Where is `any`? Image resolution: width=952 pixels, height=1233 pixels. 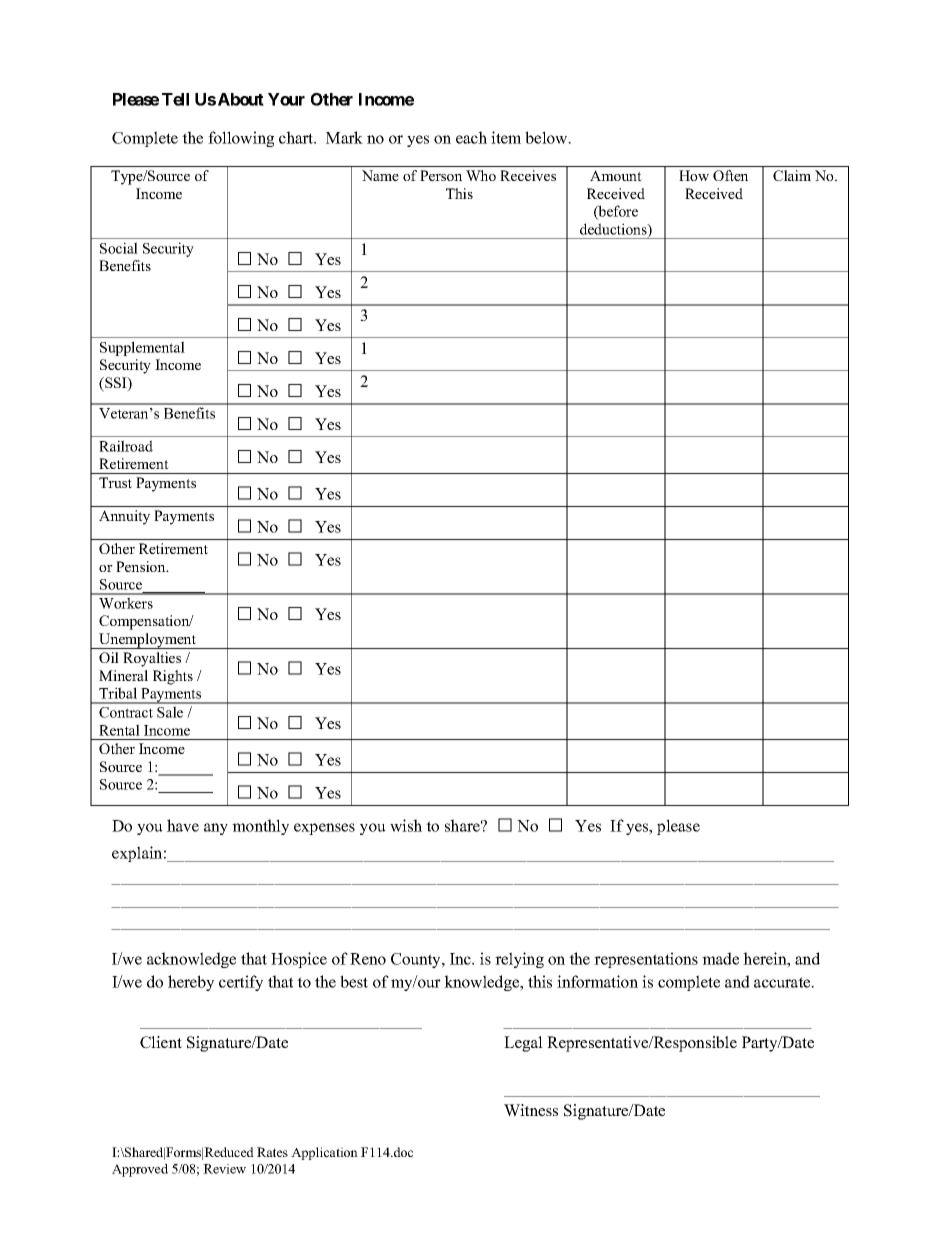 any is located at coordinates (216, 829).
